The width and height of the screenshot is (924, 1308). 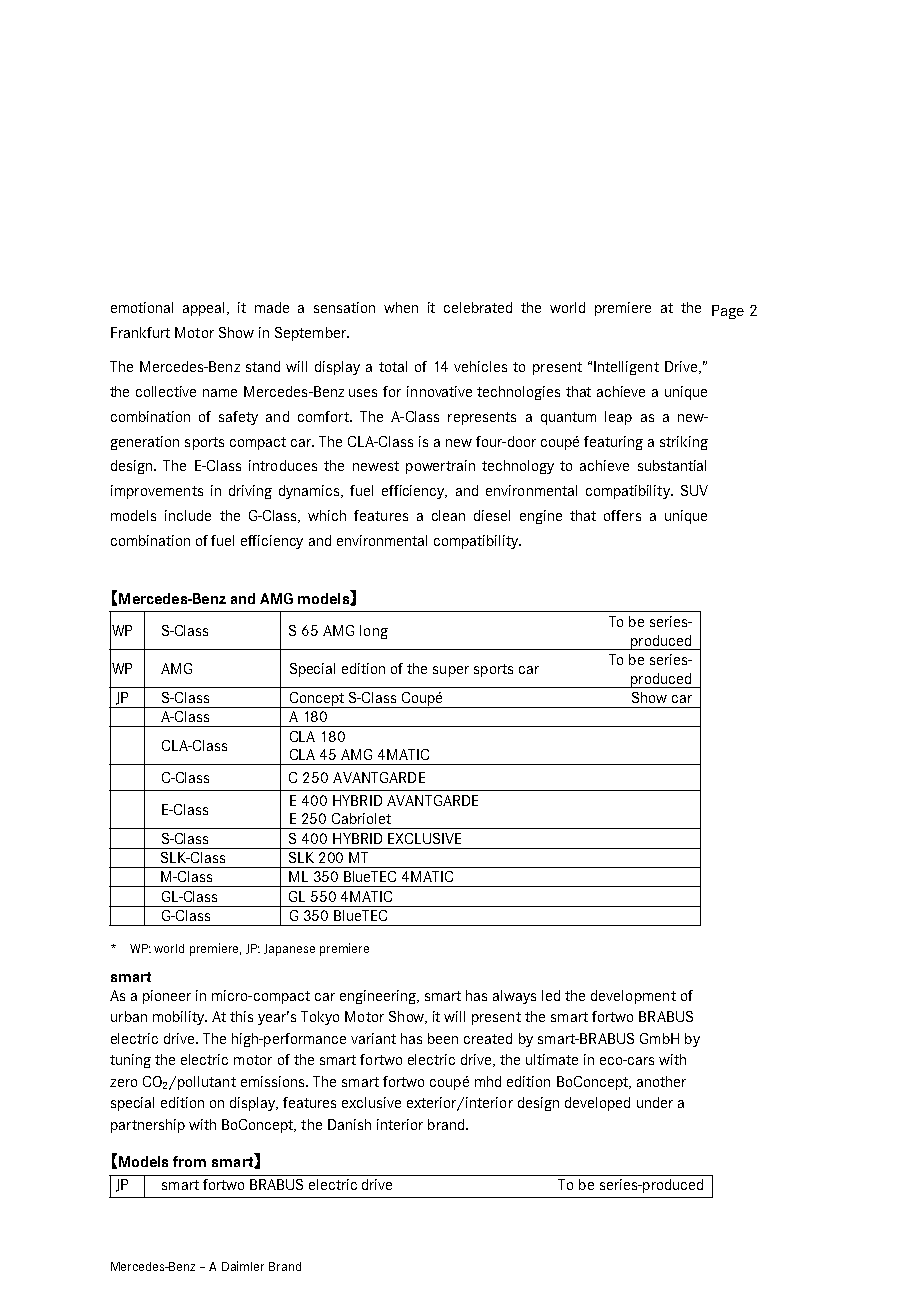 What do you see at coordinates (188, 515) in the screenshot?
I see `include` at bounding box center [188, 515].
